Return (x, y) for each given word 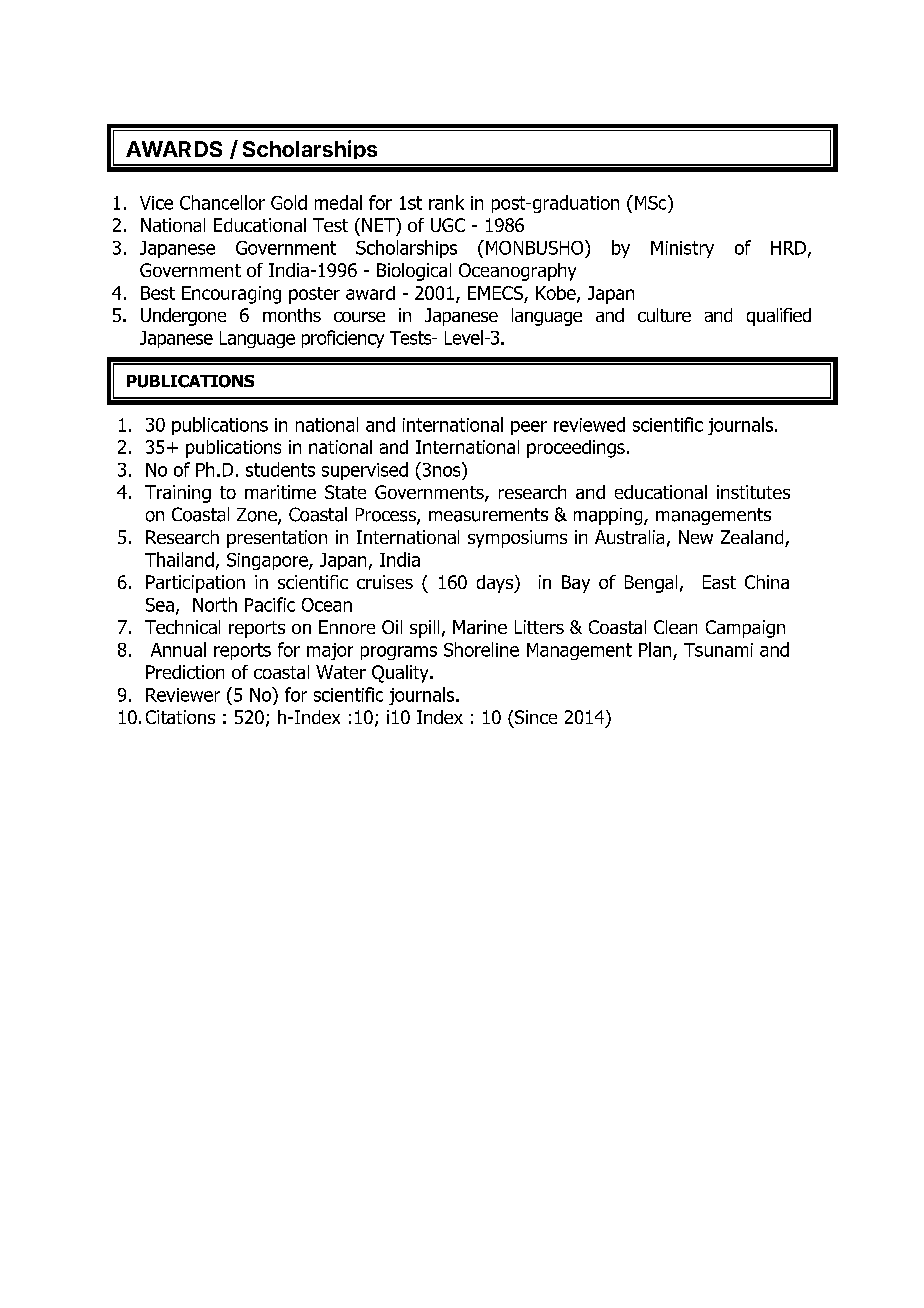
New (696, 537)
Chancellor (222, 202)
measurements (488, 515)
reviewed (589, 424)
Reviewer (183, 695)
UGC (448, 225)
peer (529, 428)
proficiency (343, 339)
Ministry (682, 249)
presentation (277, 539)
